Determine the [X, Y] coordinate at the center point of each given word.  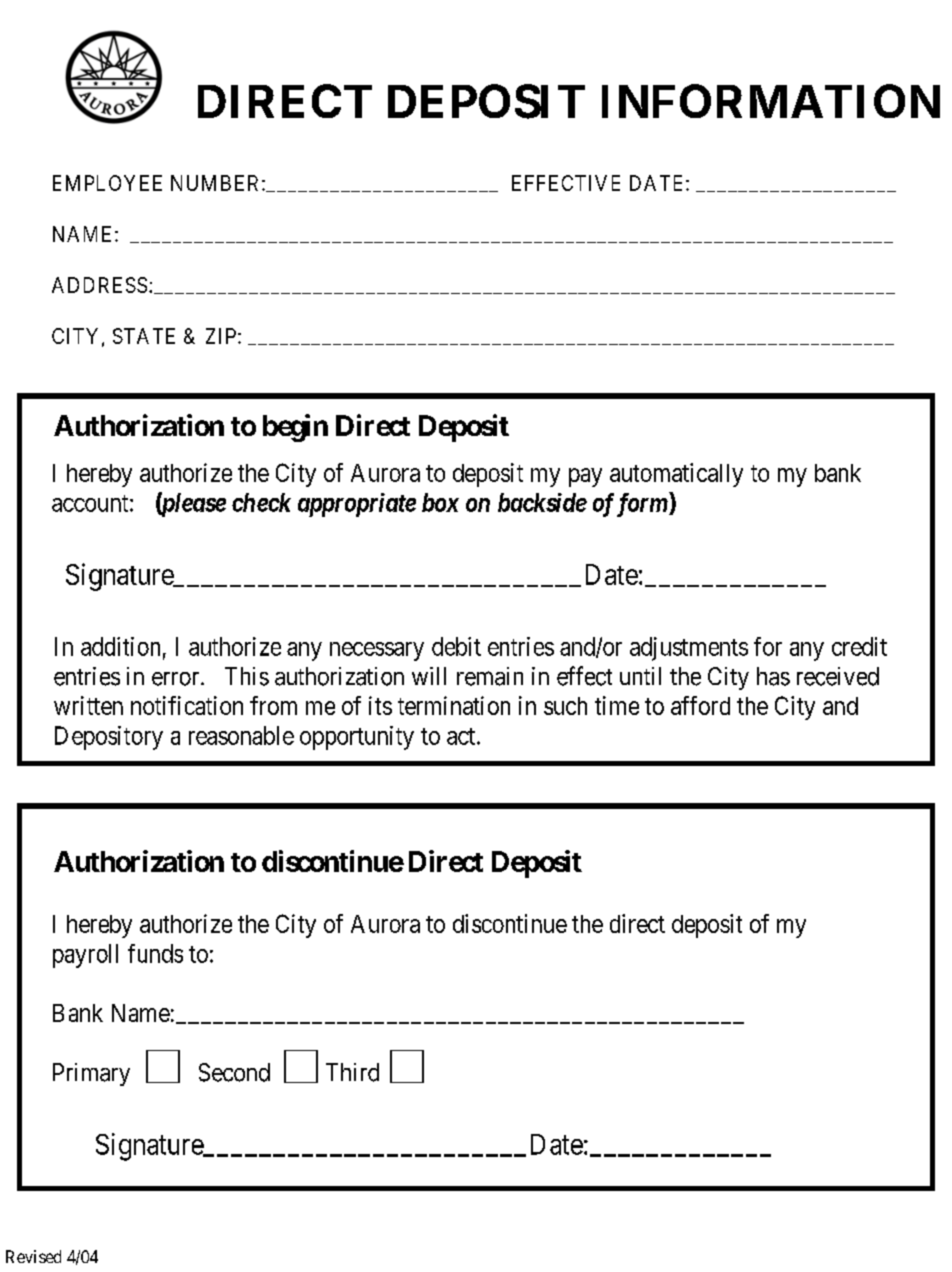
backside [542, 502]
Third [352, 1072]
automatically [676, 475]
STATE [144, 336]
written [88, 705]
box [440, 502]
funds [155, 953]
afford [700, 705]
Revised [33, 1256]
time [617, 705]
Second [234, 1072]
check [261, 502]
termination [454, 705]
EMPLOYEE [107, 183]
